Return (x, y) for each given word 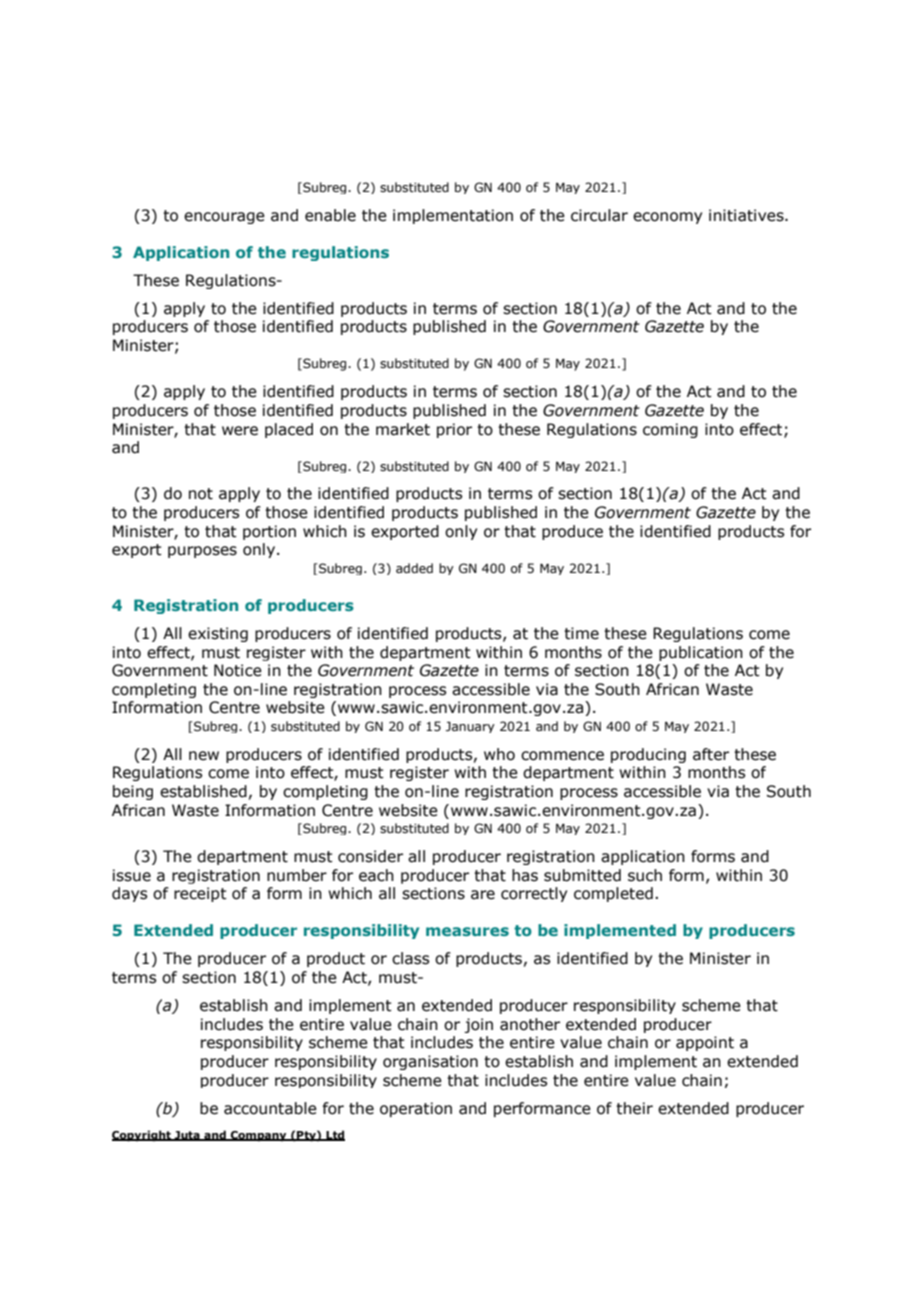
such (645, 875)
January (470, 727)
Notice (238, 670)
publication (701, 653)
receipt (200, 894)
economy (667, 218)
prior (454, 430)
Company (258, 1136)
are (483, 895)
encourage (224, 218)
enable (330, 215)
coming (670, 430)
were (240, 431)
